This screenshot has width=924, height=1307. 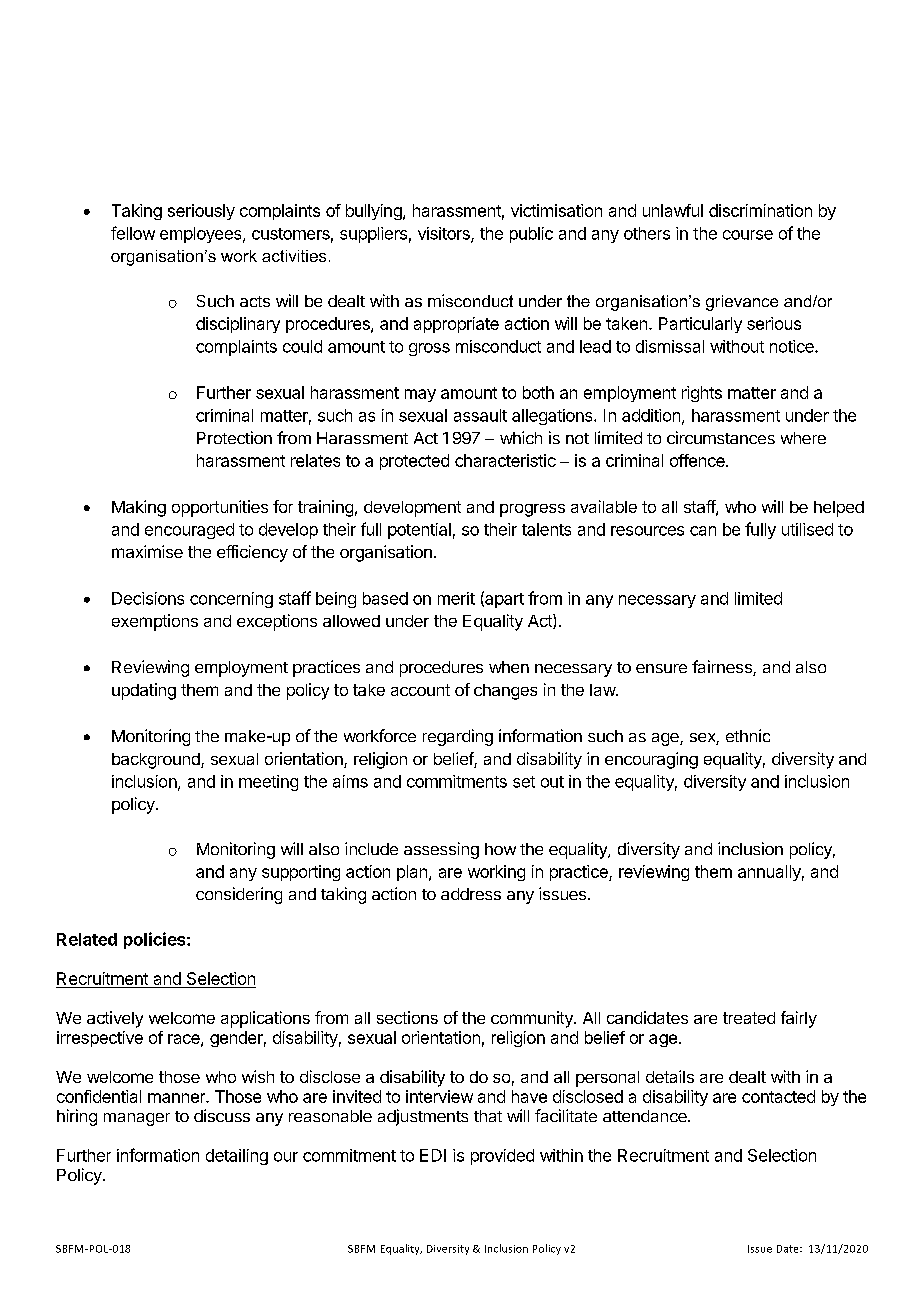 I want to click on assessing, so click(x=441, y=850).
